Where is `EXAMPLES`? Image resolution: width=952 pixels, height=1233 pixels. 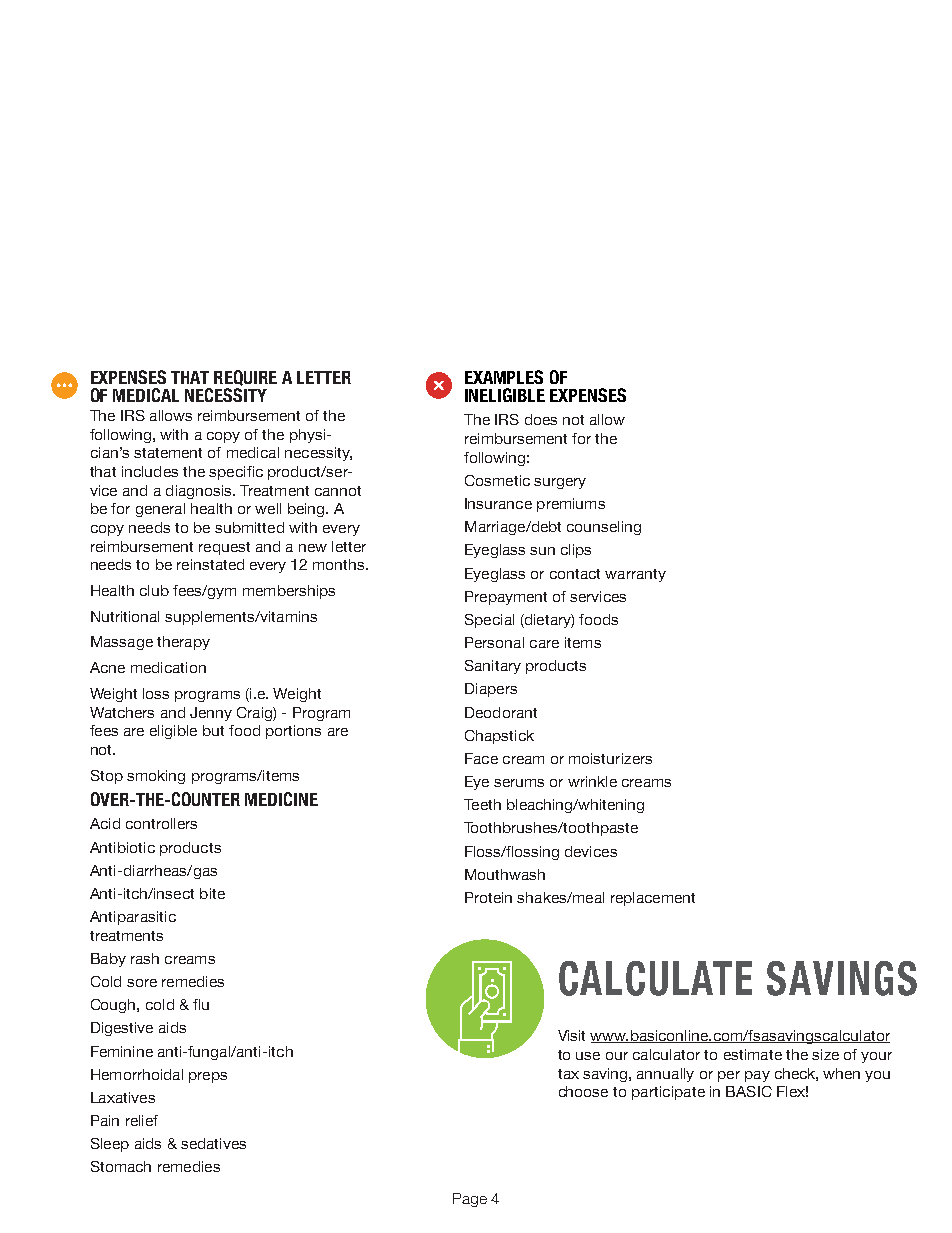 EXAMPLES is located at coordinates (504, 377).
